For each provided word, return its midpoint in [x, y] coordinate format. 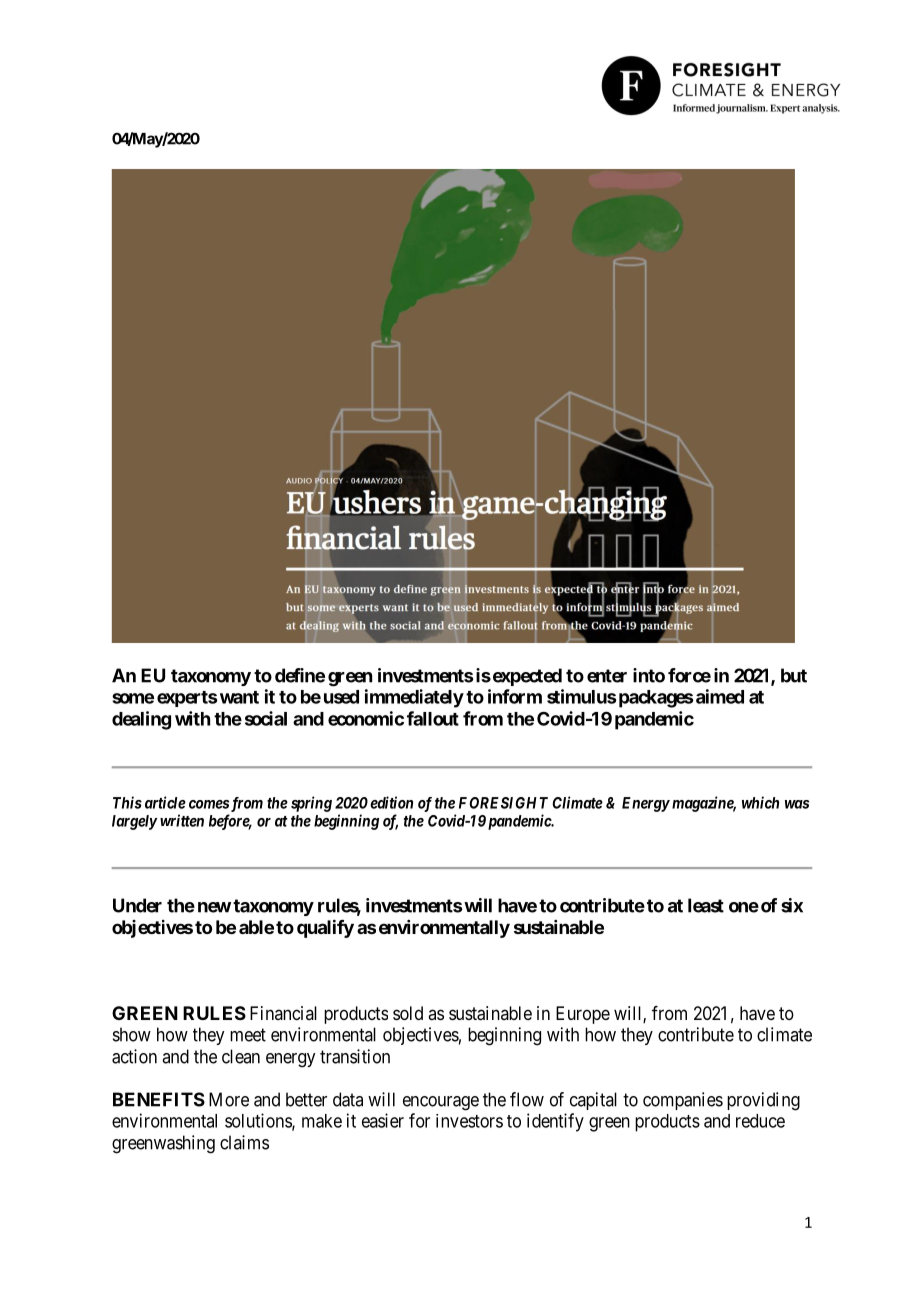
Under [137, 905]
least [706, 905]
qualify [325, 928]
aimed [720, 696]
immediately [414, 698]
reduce [760, 1121]
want [239, 697]
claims [244, 1142]
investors [469, 1121]
